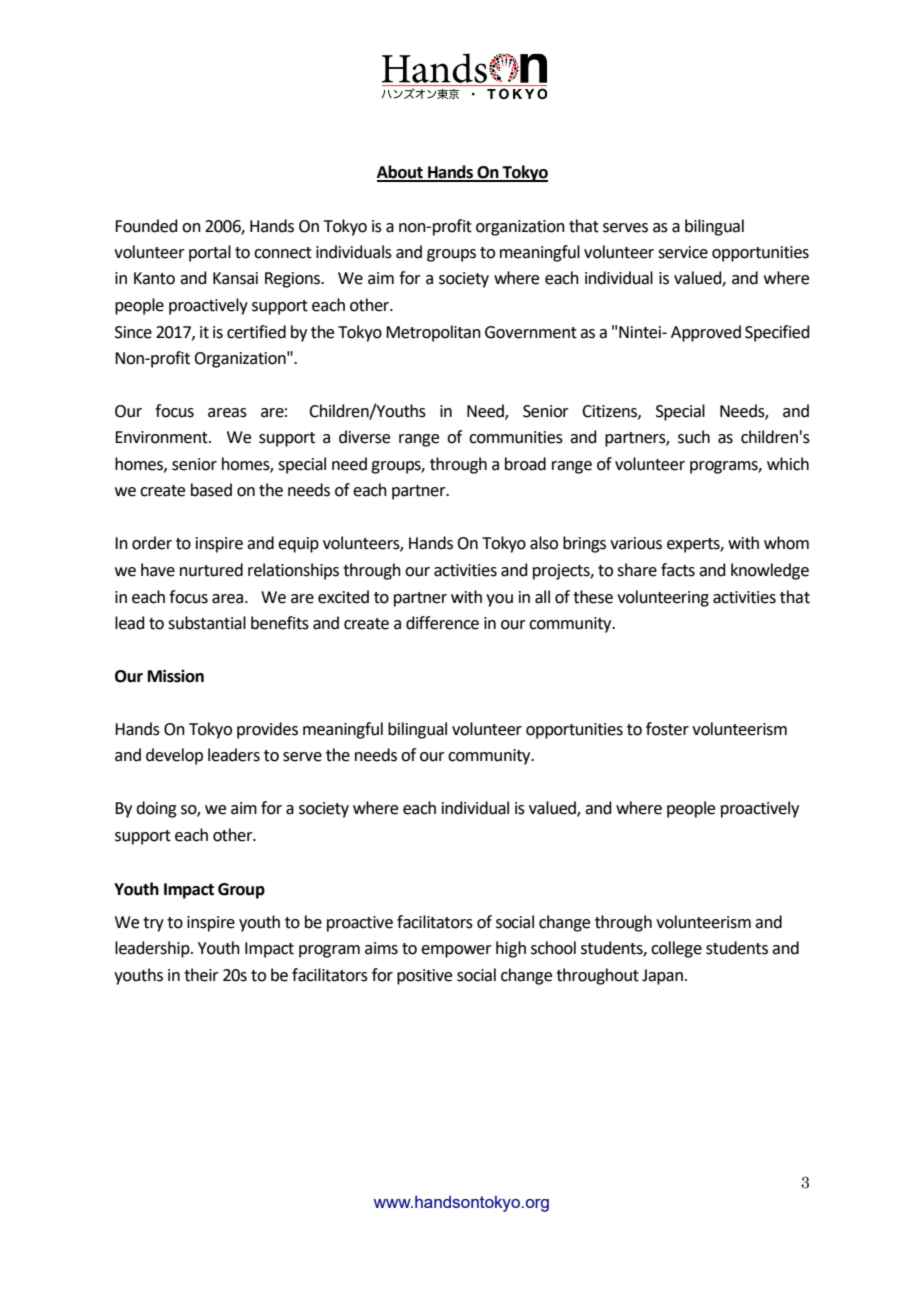 This page has width=924, height=1308. What do you see at coordinates (401, 173) in the page?
I see `About` at bounding box center [401, 173].
